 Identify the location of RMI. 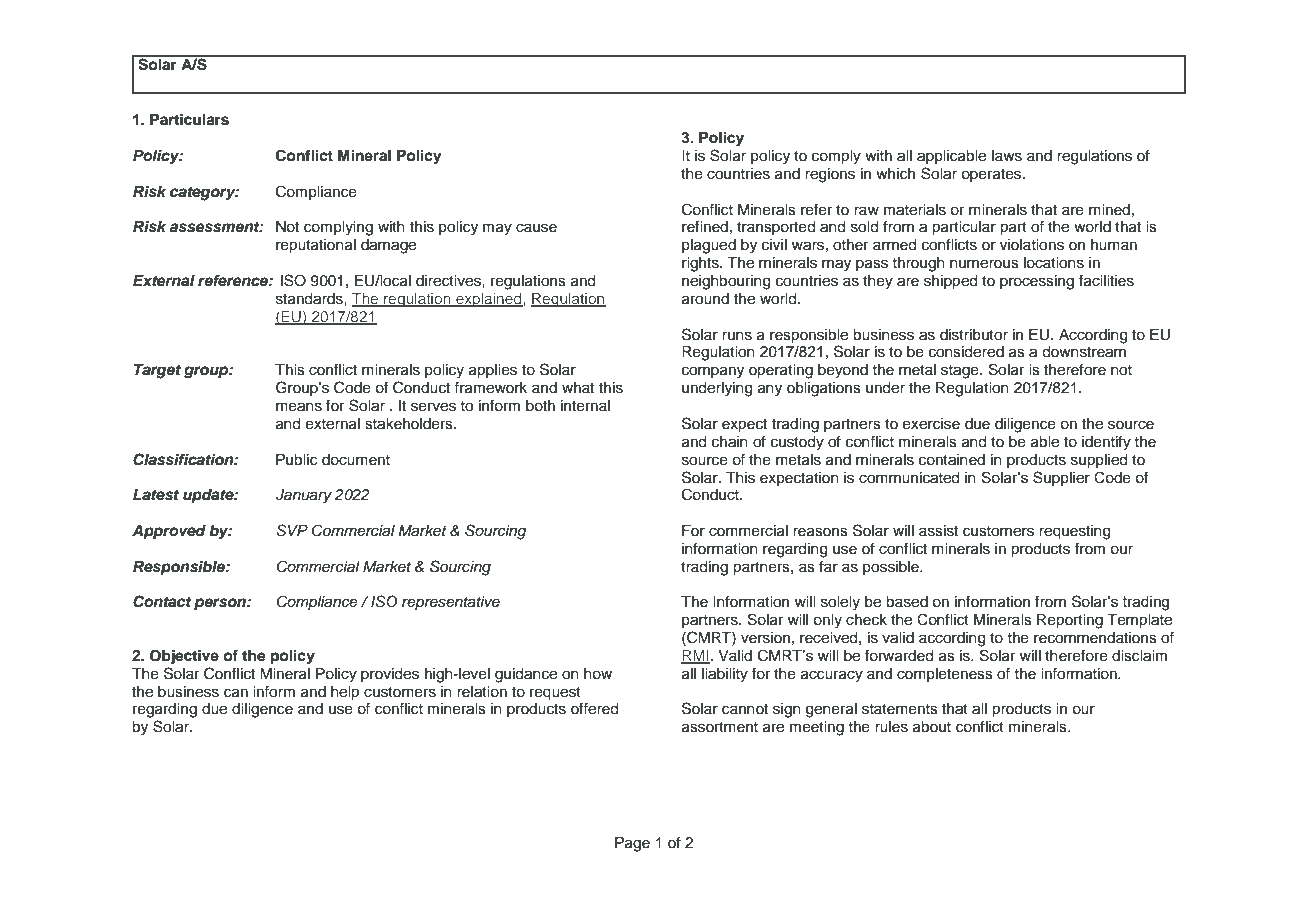
(695, 656).
